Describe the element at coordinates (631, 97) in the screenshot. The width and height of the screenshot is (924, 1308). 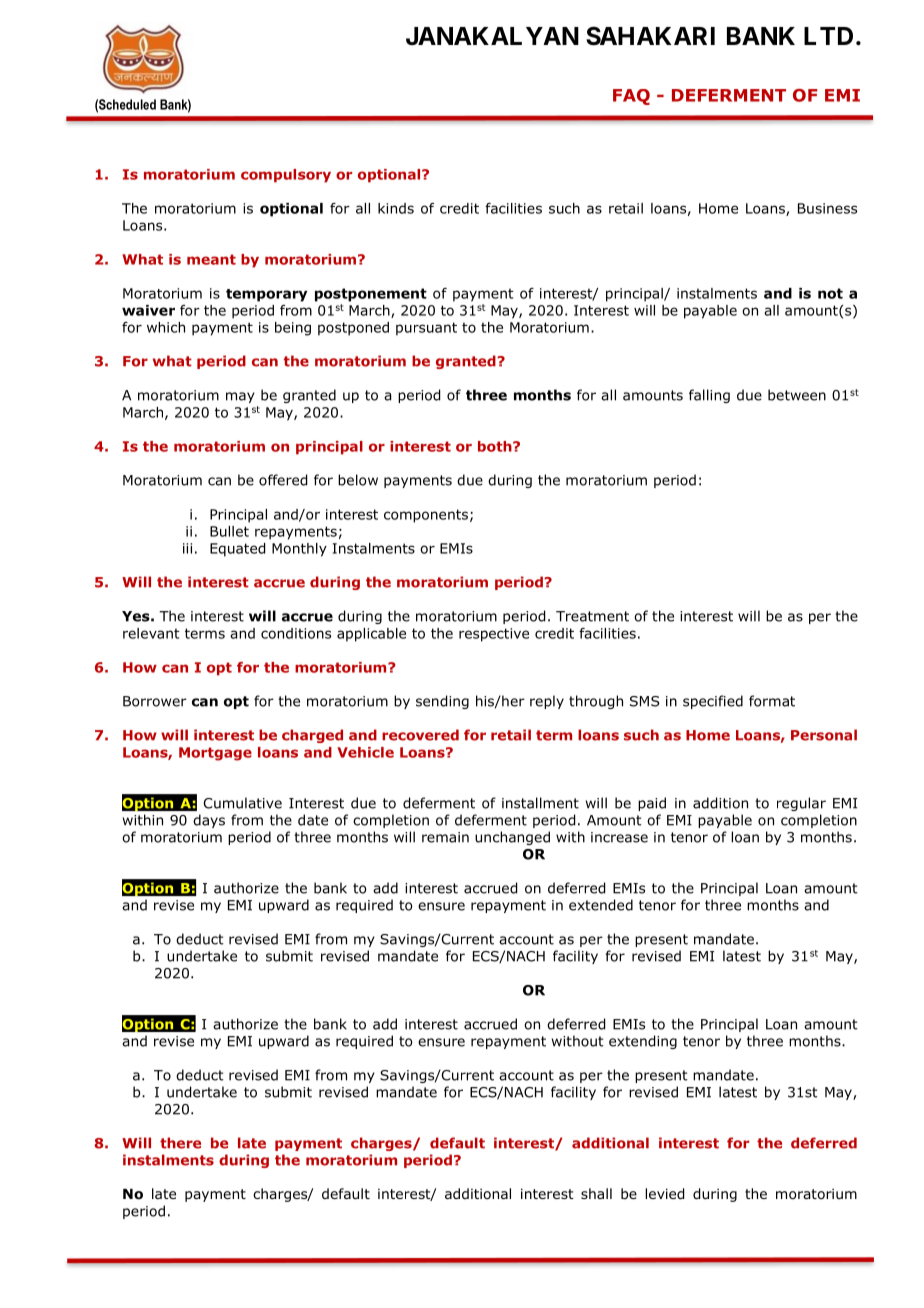
I see `FAQ` at that location.
